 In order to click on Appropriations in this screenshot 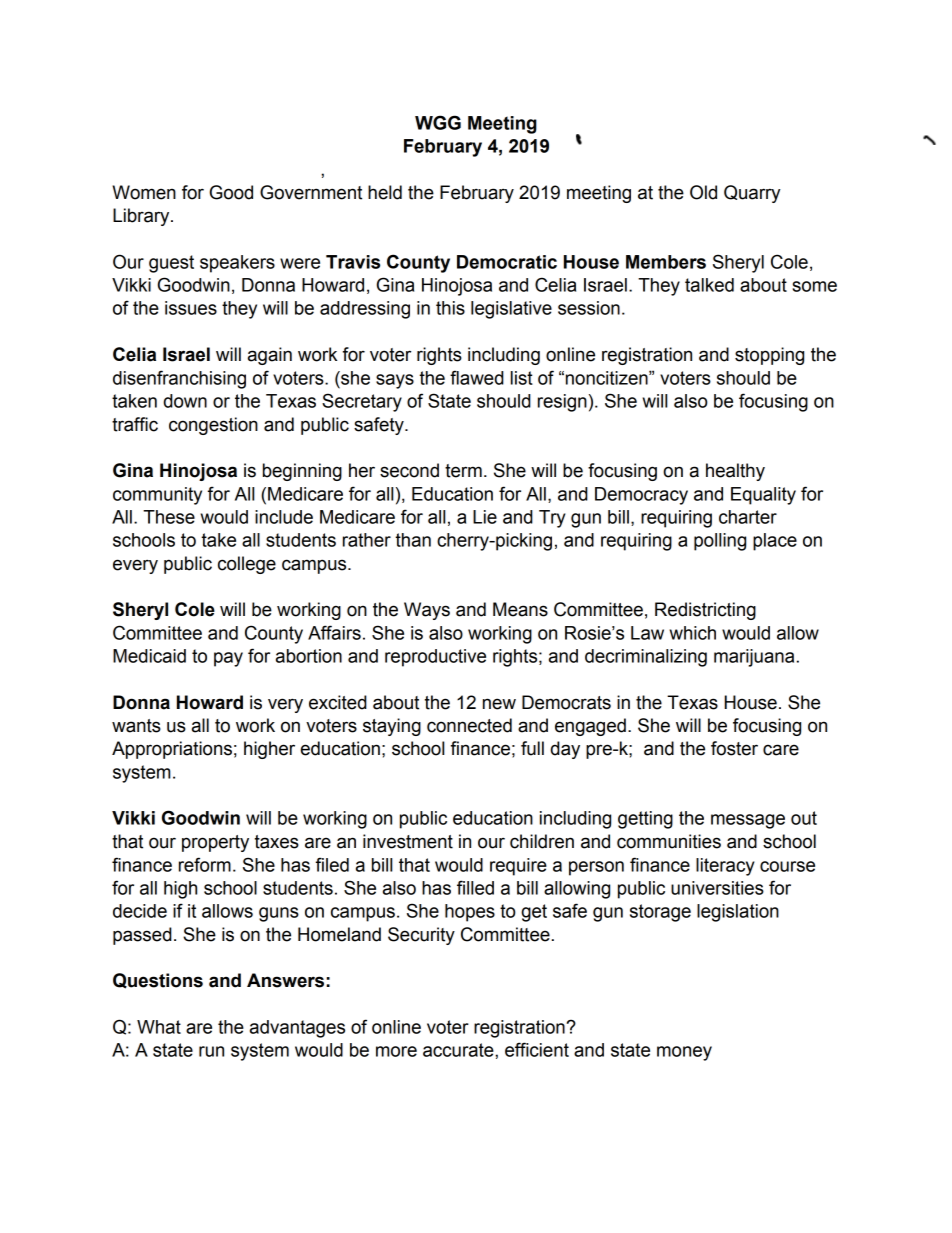, I will do `click(172, 750)`.
